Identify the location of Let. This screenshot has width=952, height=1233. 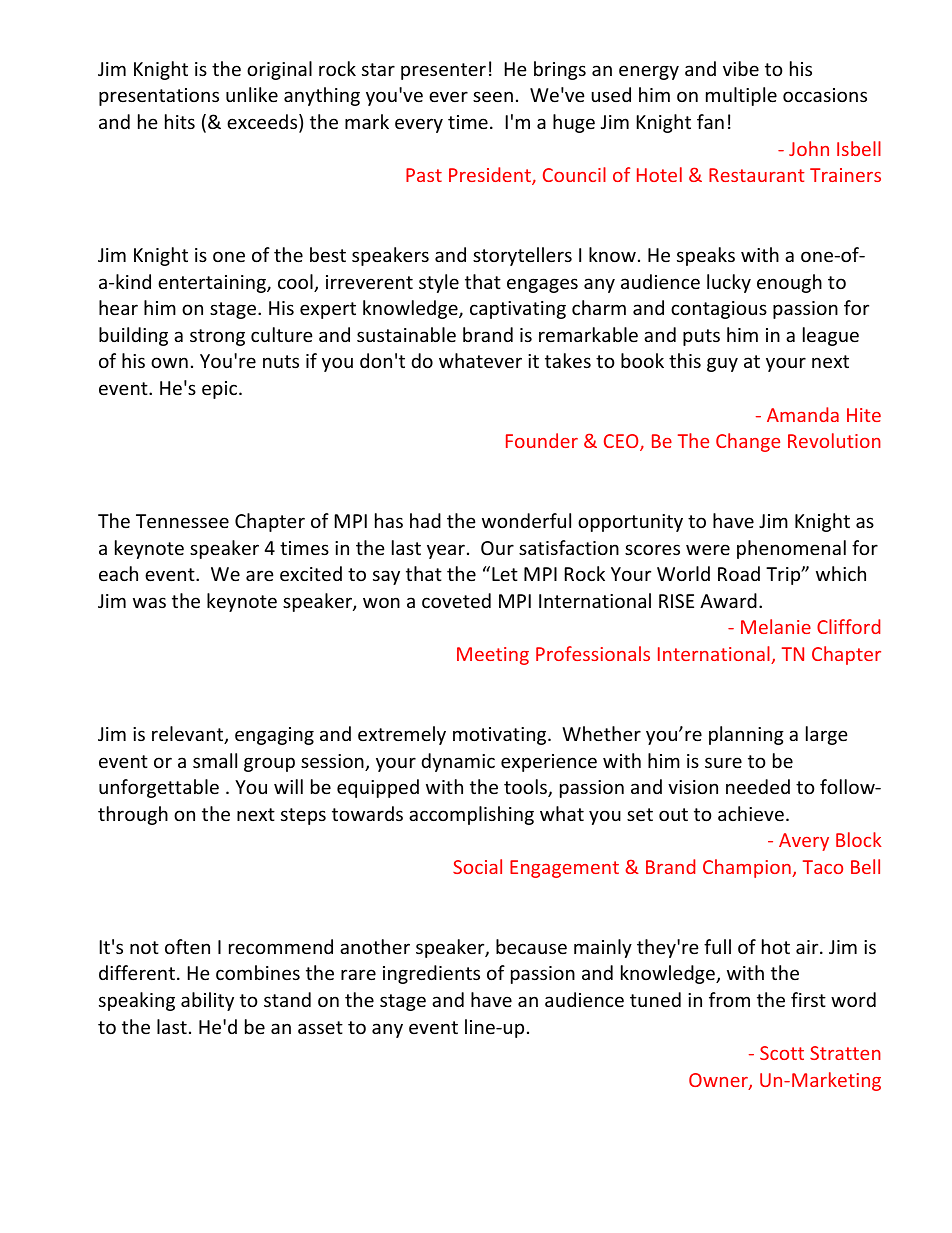
(505, 574).
